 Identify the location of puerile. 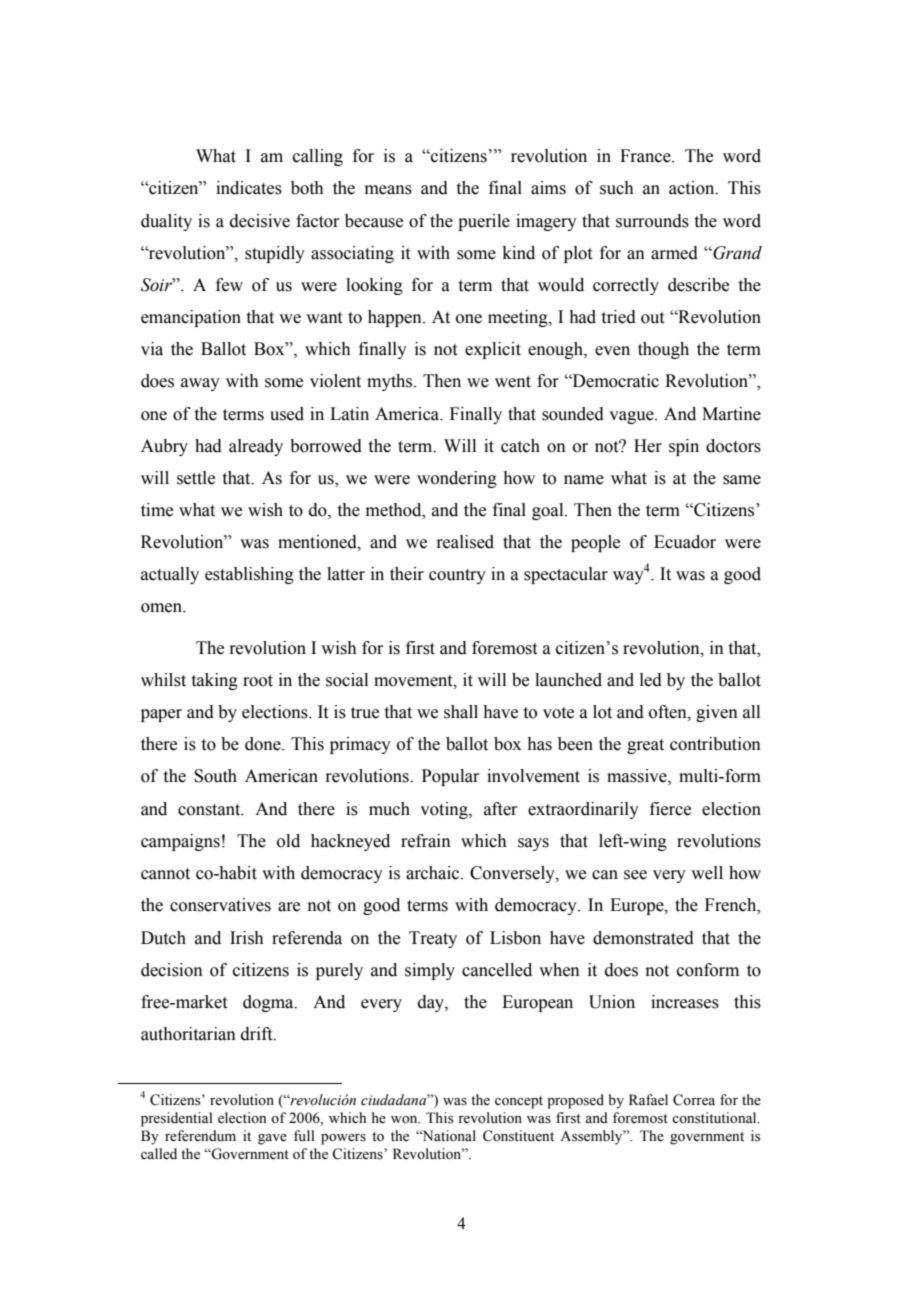
(484, 222).
